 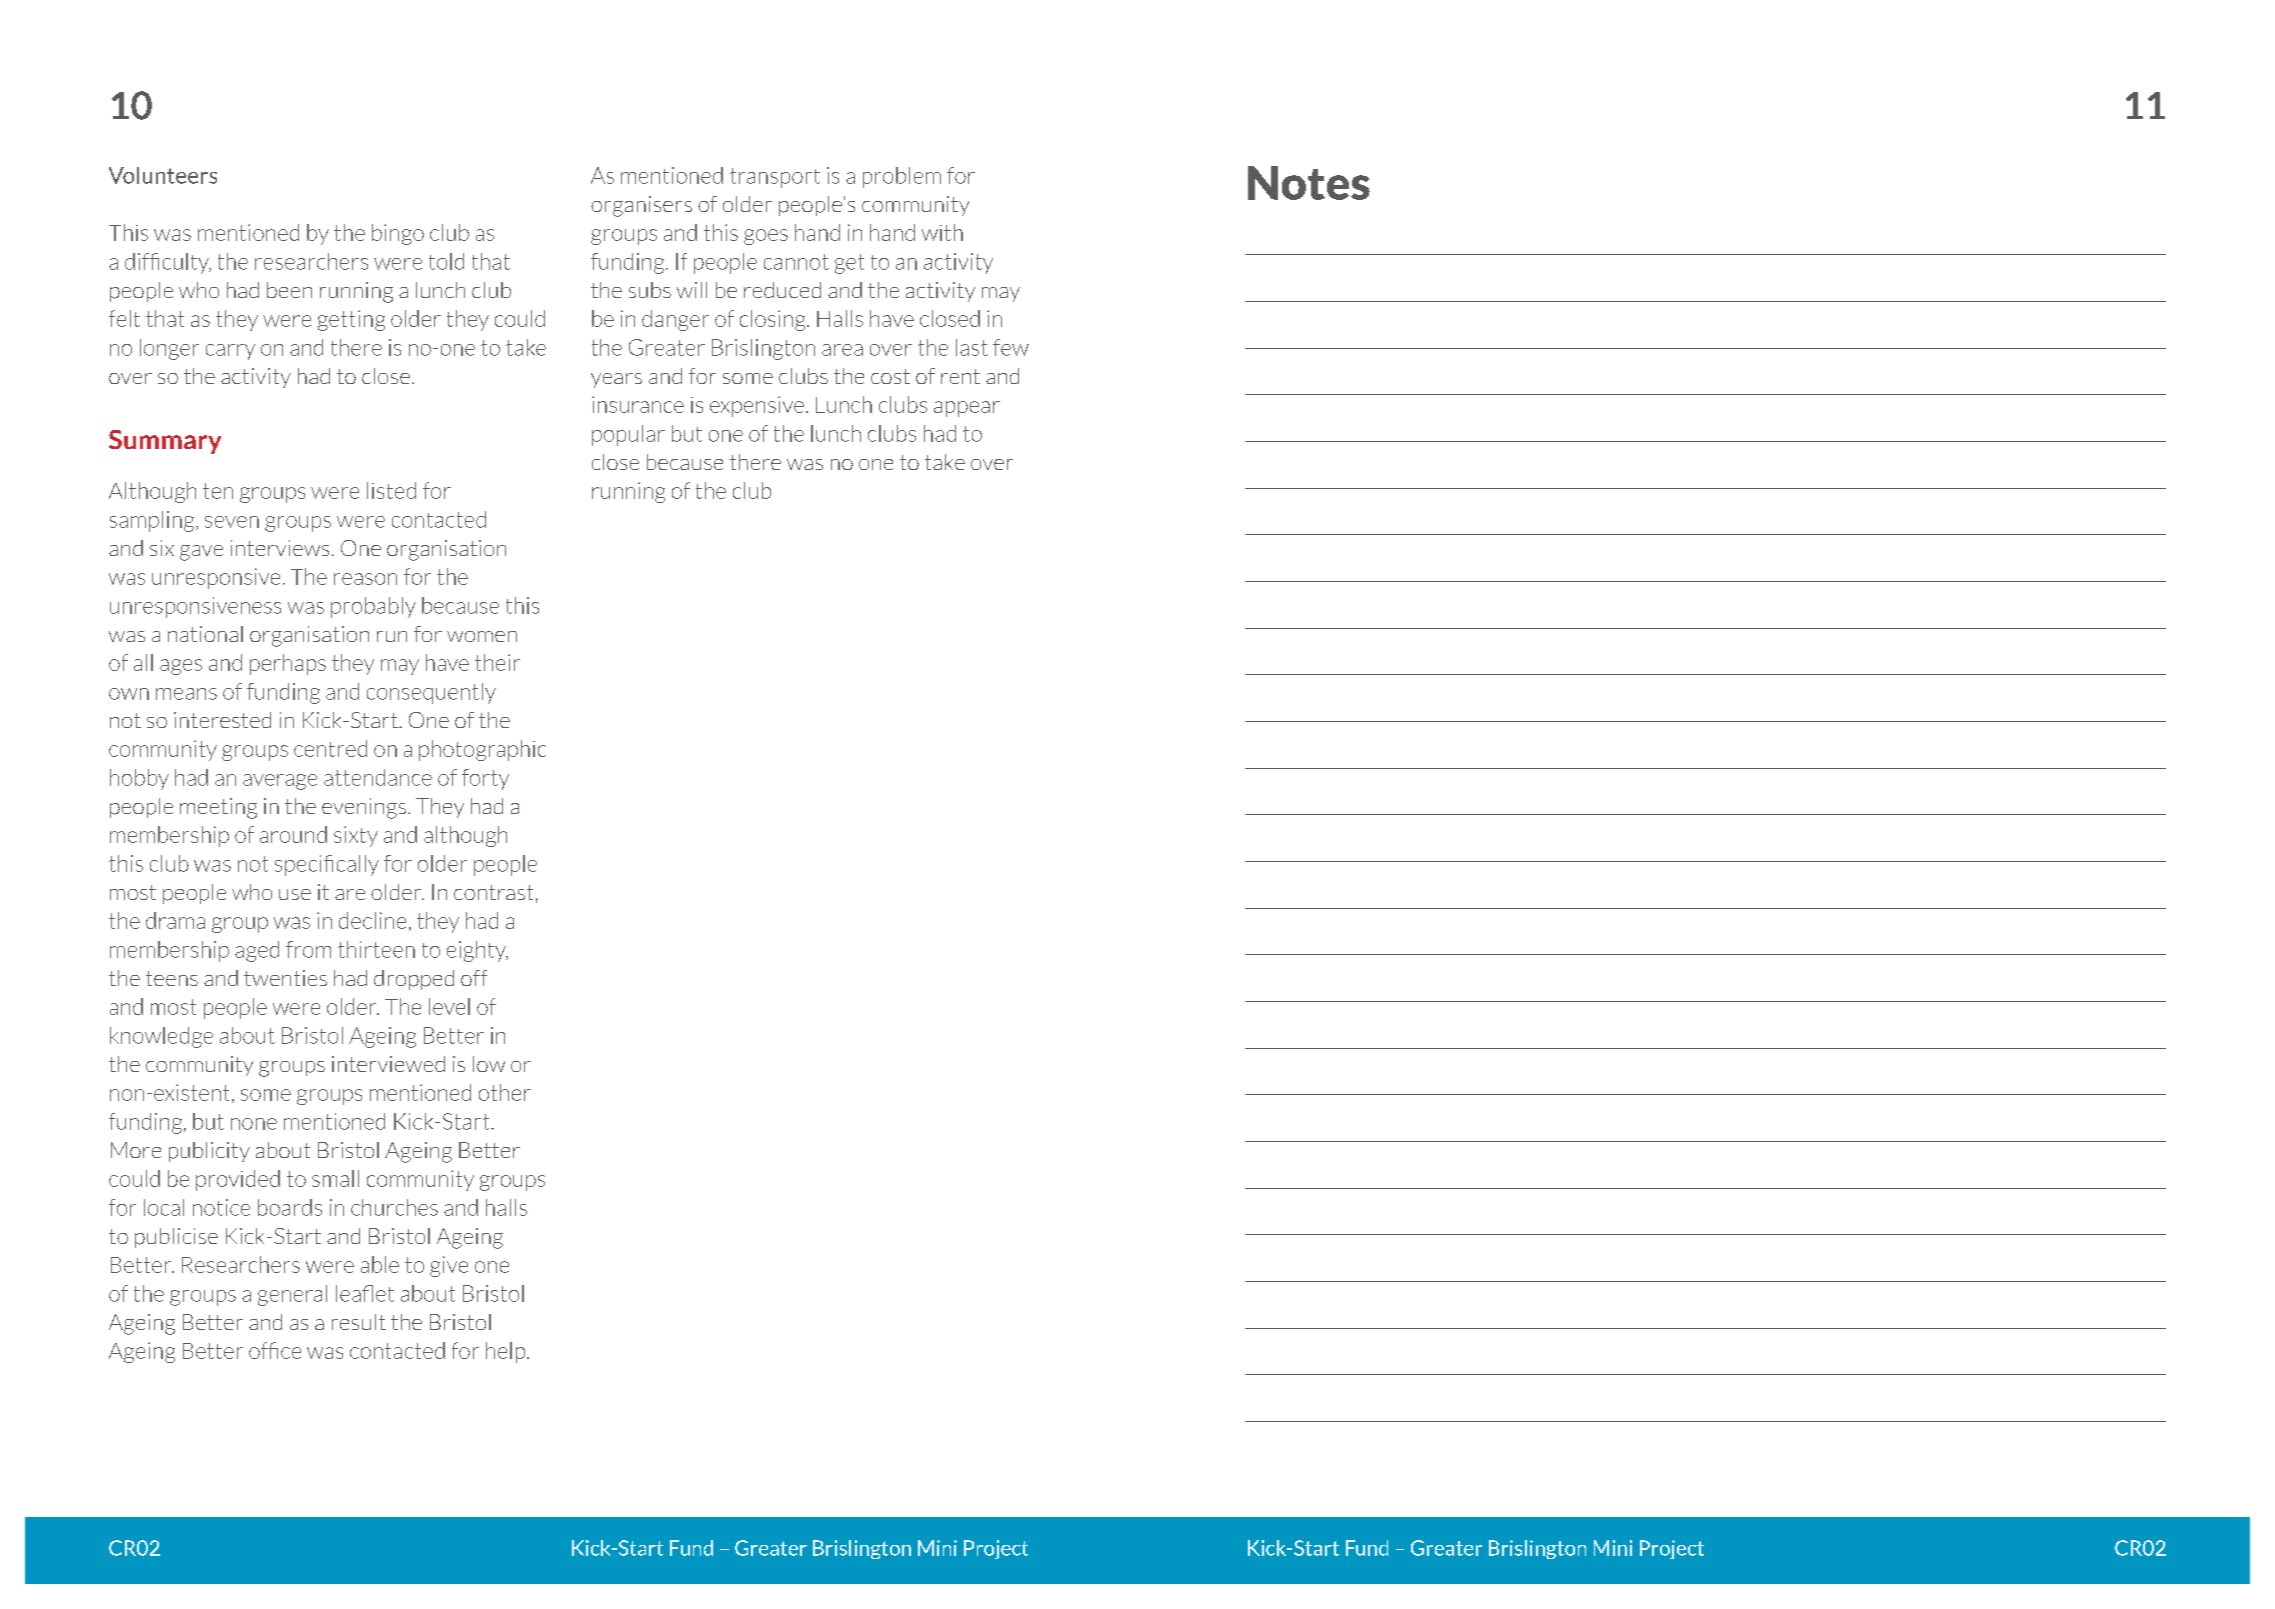 What do you see at coordinates (628, 435) in the screenshot?
I see `popular` at bounding box center [628, 435].
